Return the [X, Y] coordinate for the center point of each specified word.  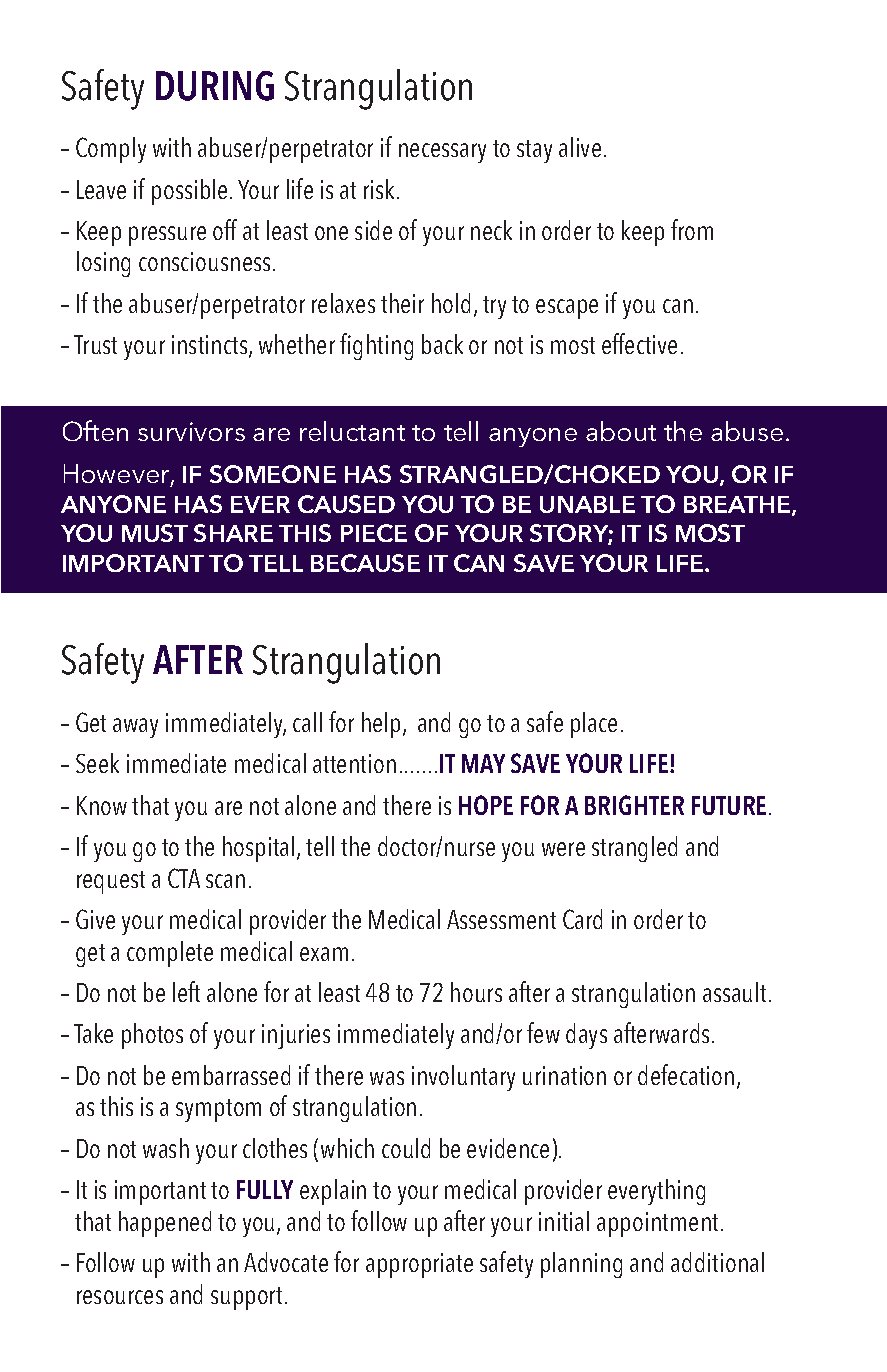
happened [165, 1224]
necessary [442, 153]
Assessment [501, 919]
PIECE [374, 533]
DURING [215, 86]
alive [580, 147]
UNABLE [587, 504]
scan [225, 881]
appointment [659, 1224]
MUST [155, 533]
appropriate [419, 1265]
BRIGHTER [634, 805]
